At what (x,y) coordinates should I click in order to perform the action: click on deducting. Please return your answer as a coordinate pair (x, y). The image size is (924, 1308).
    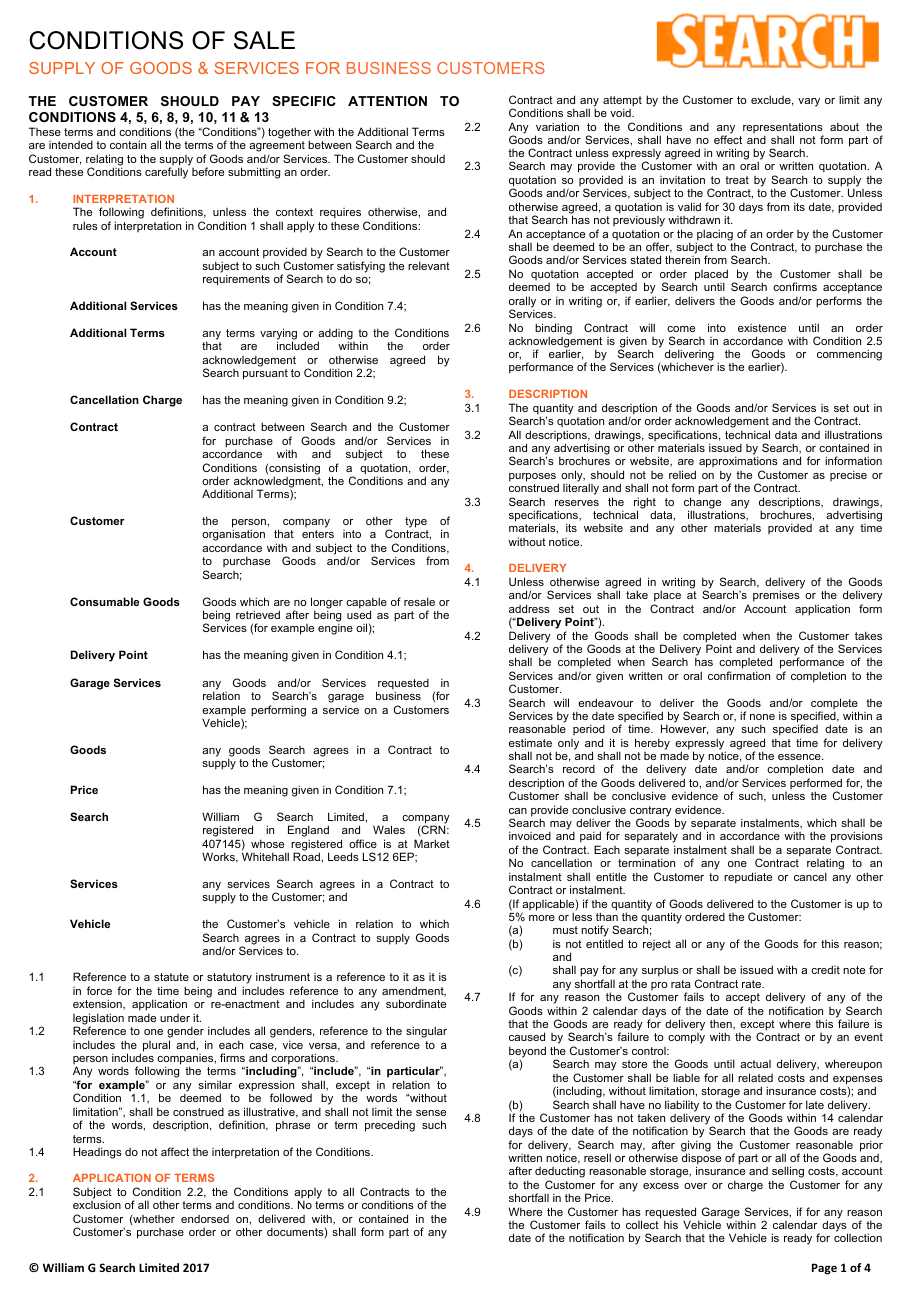
    Looking at the image, I should click on (560, 1173).
